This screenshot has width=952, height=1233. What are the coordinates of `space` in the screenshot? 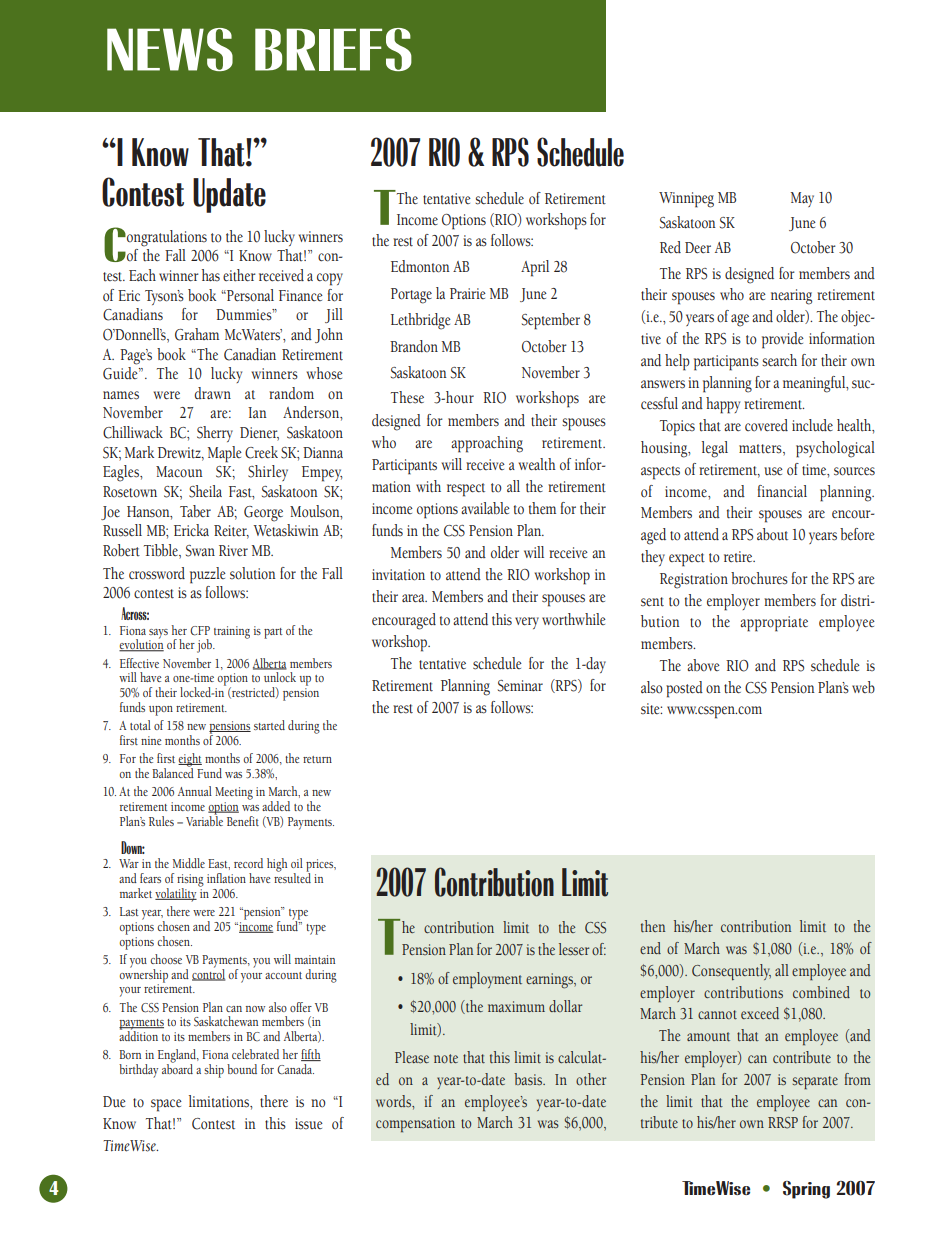 It's located at (166, 1105).
